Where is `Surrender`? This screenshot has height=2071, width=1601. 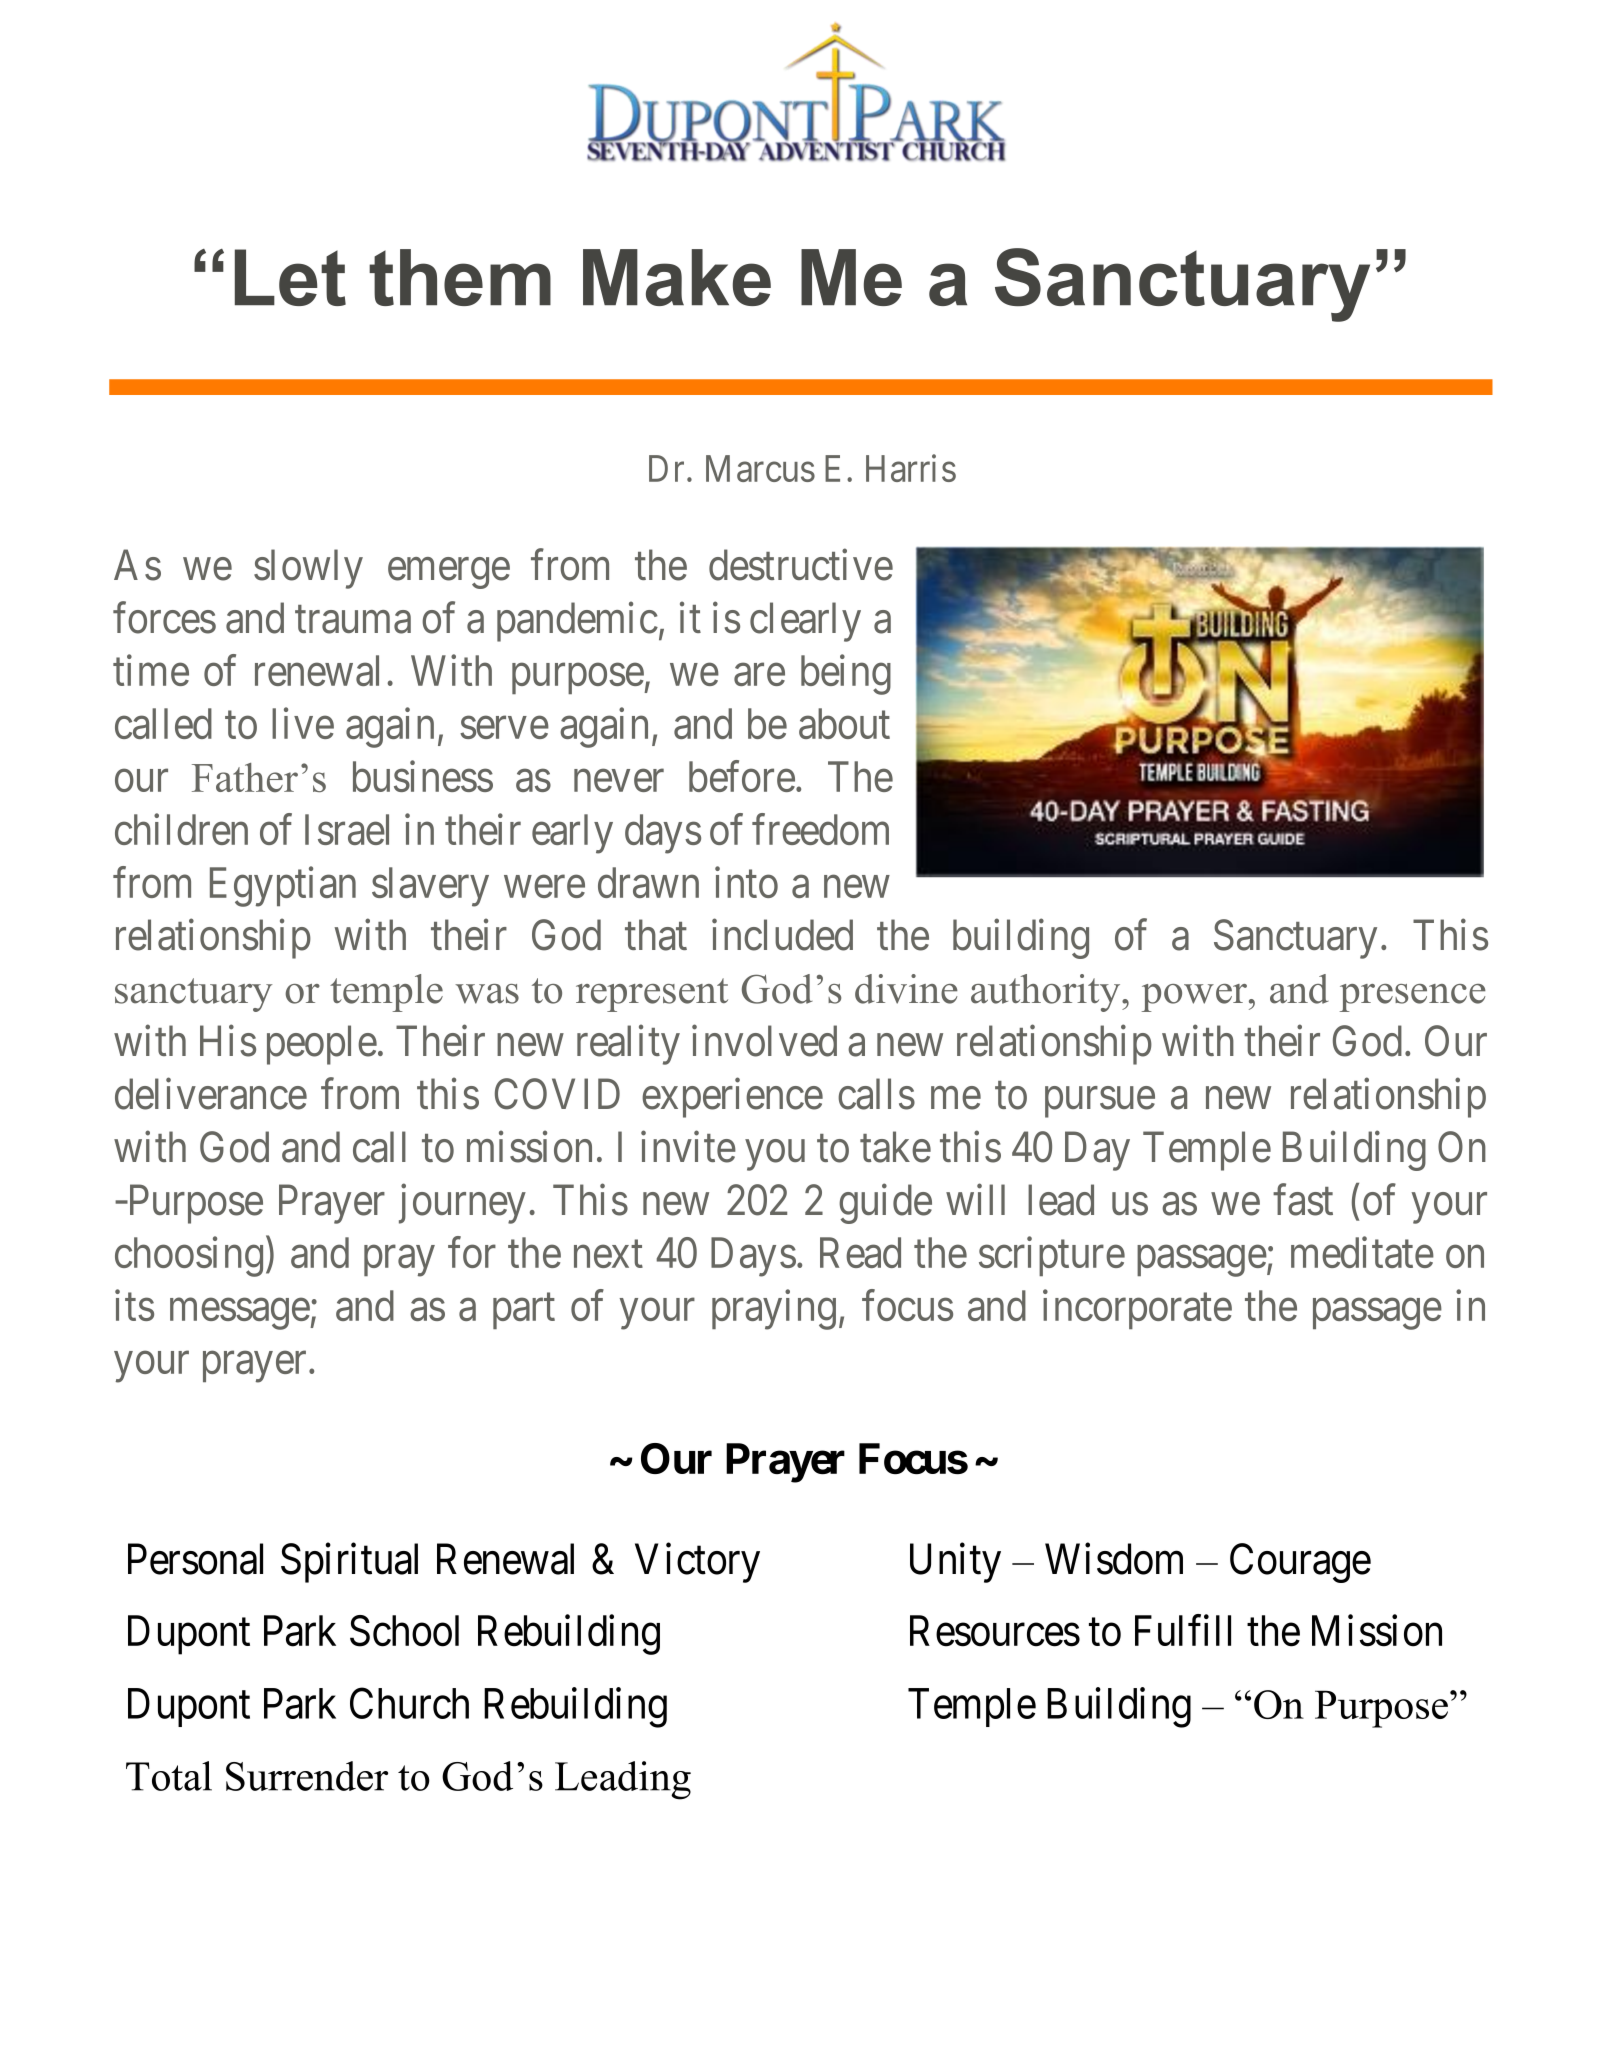
Surrender is located at coordinates (307, 1776).
